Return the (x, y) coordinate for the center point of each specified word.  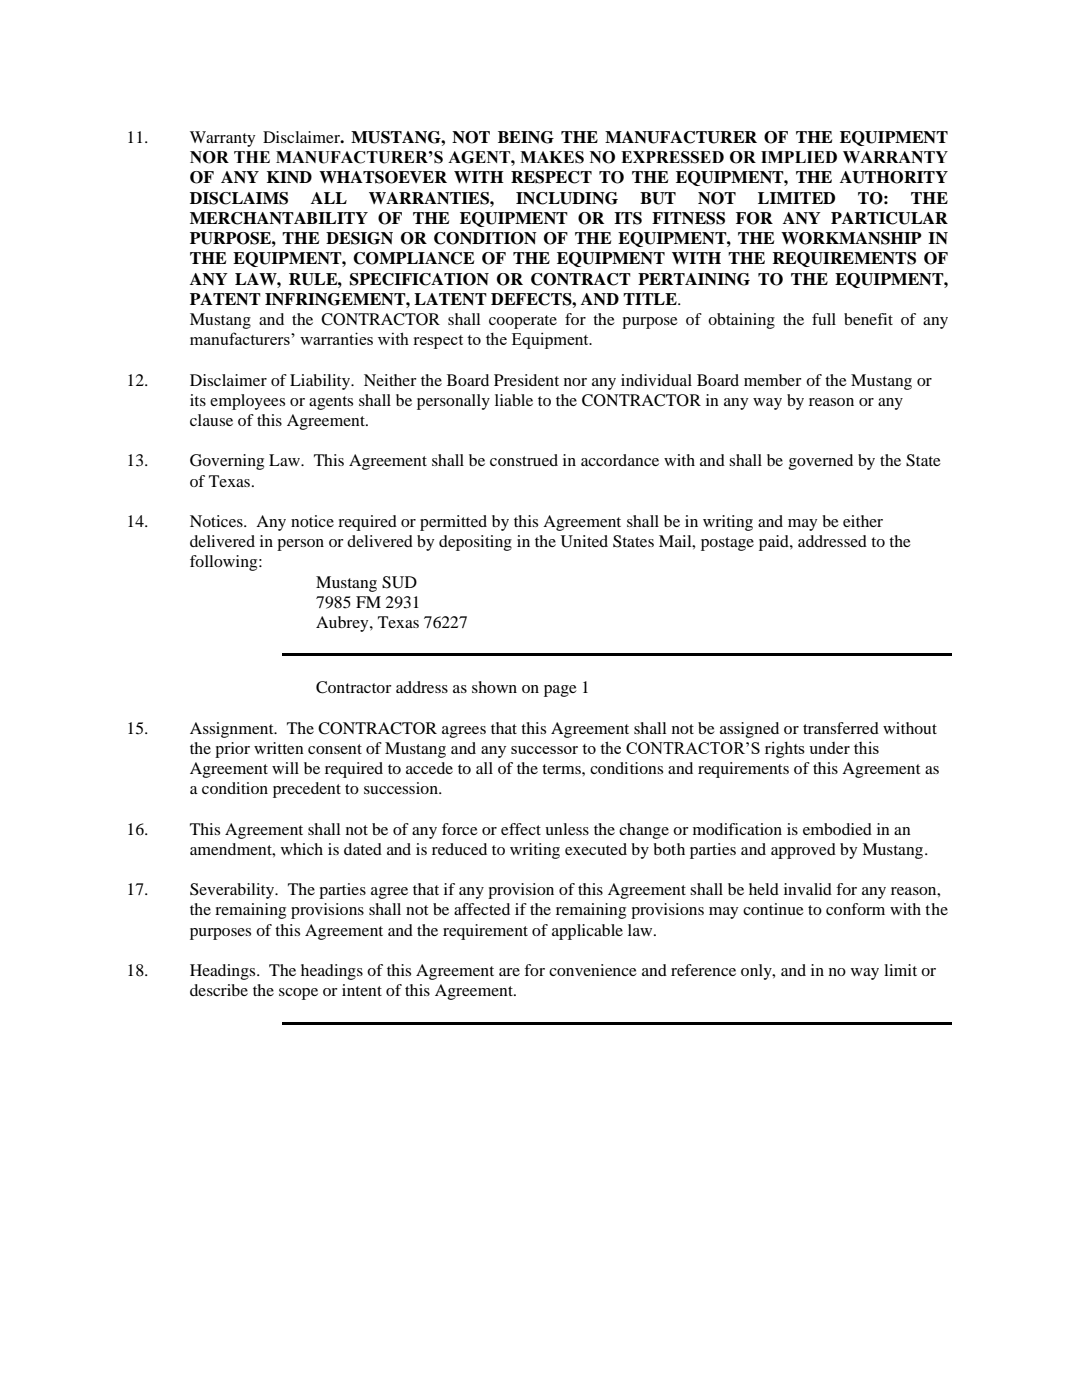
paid (775, 543)
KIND (289, 177)
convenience (593, 970)
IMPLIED (799, 157)
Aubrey (343, 624)
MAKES (552, 157)
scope (298, 994)
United (584, 541)
